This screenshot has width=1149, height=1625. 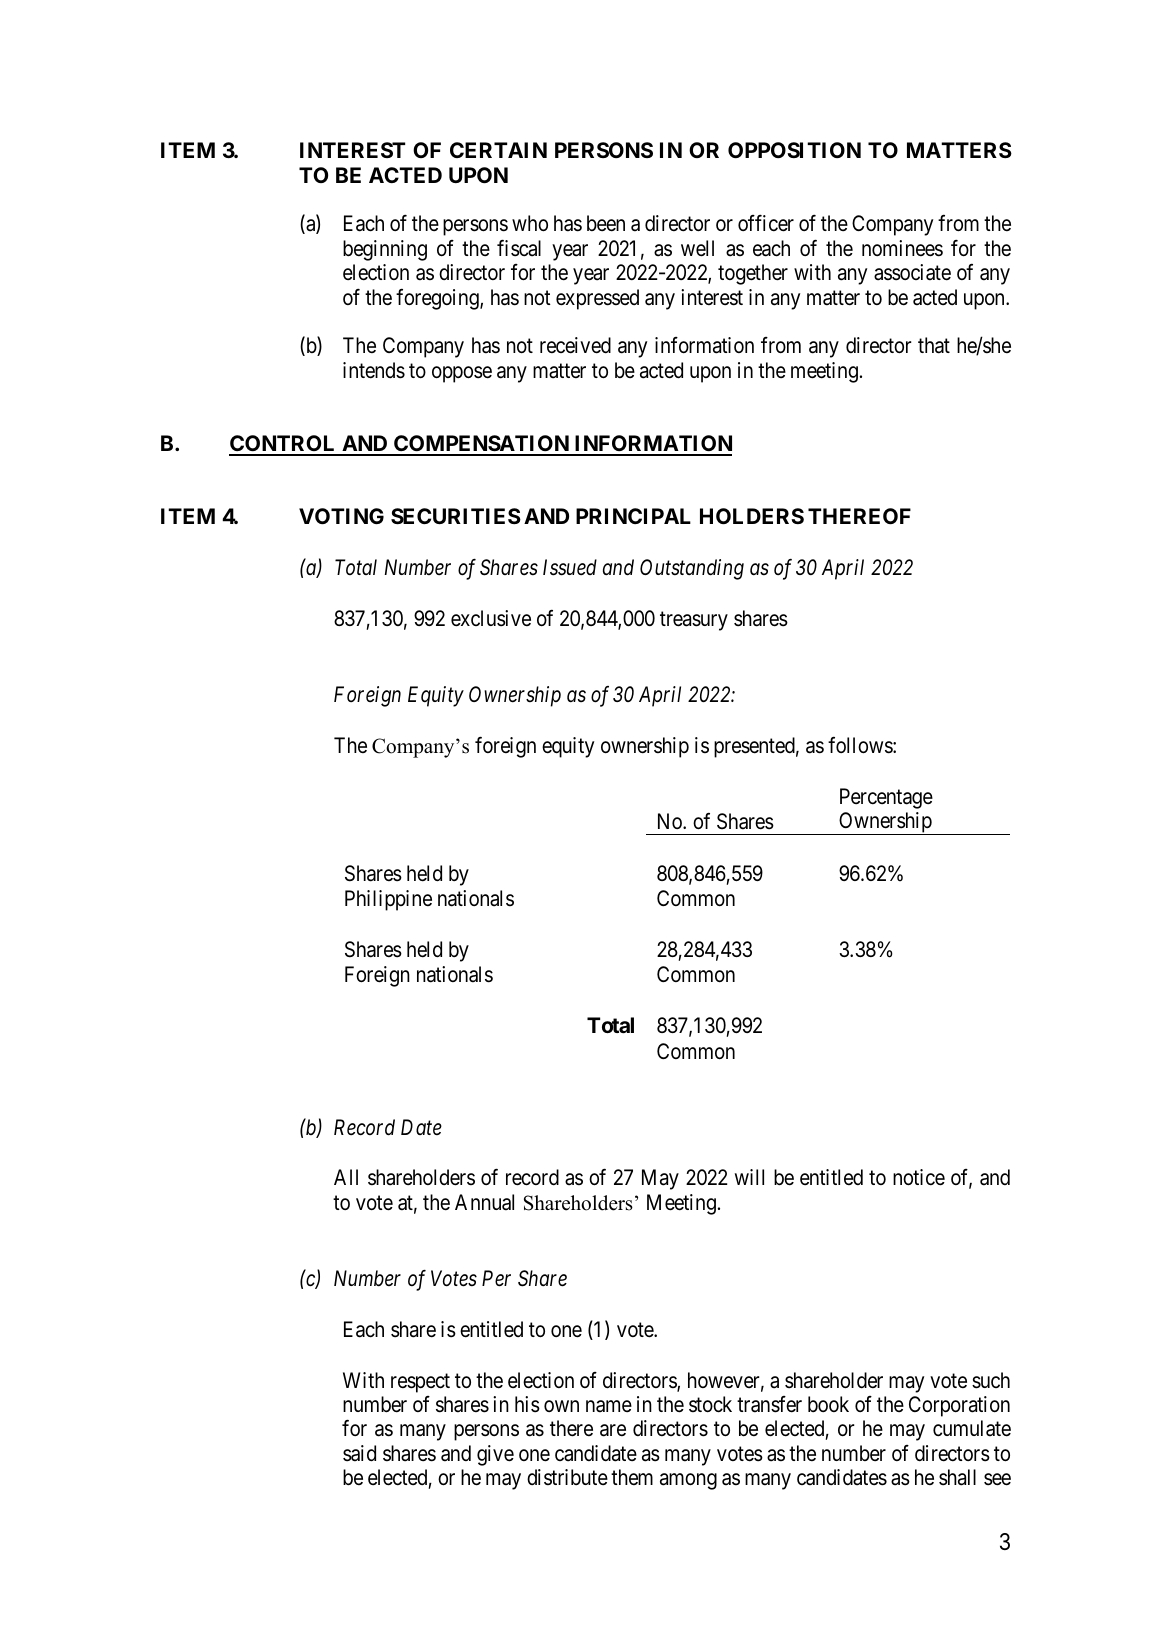 I want to click on Philippine, so click(x=388, y=900).
